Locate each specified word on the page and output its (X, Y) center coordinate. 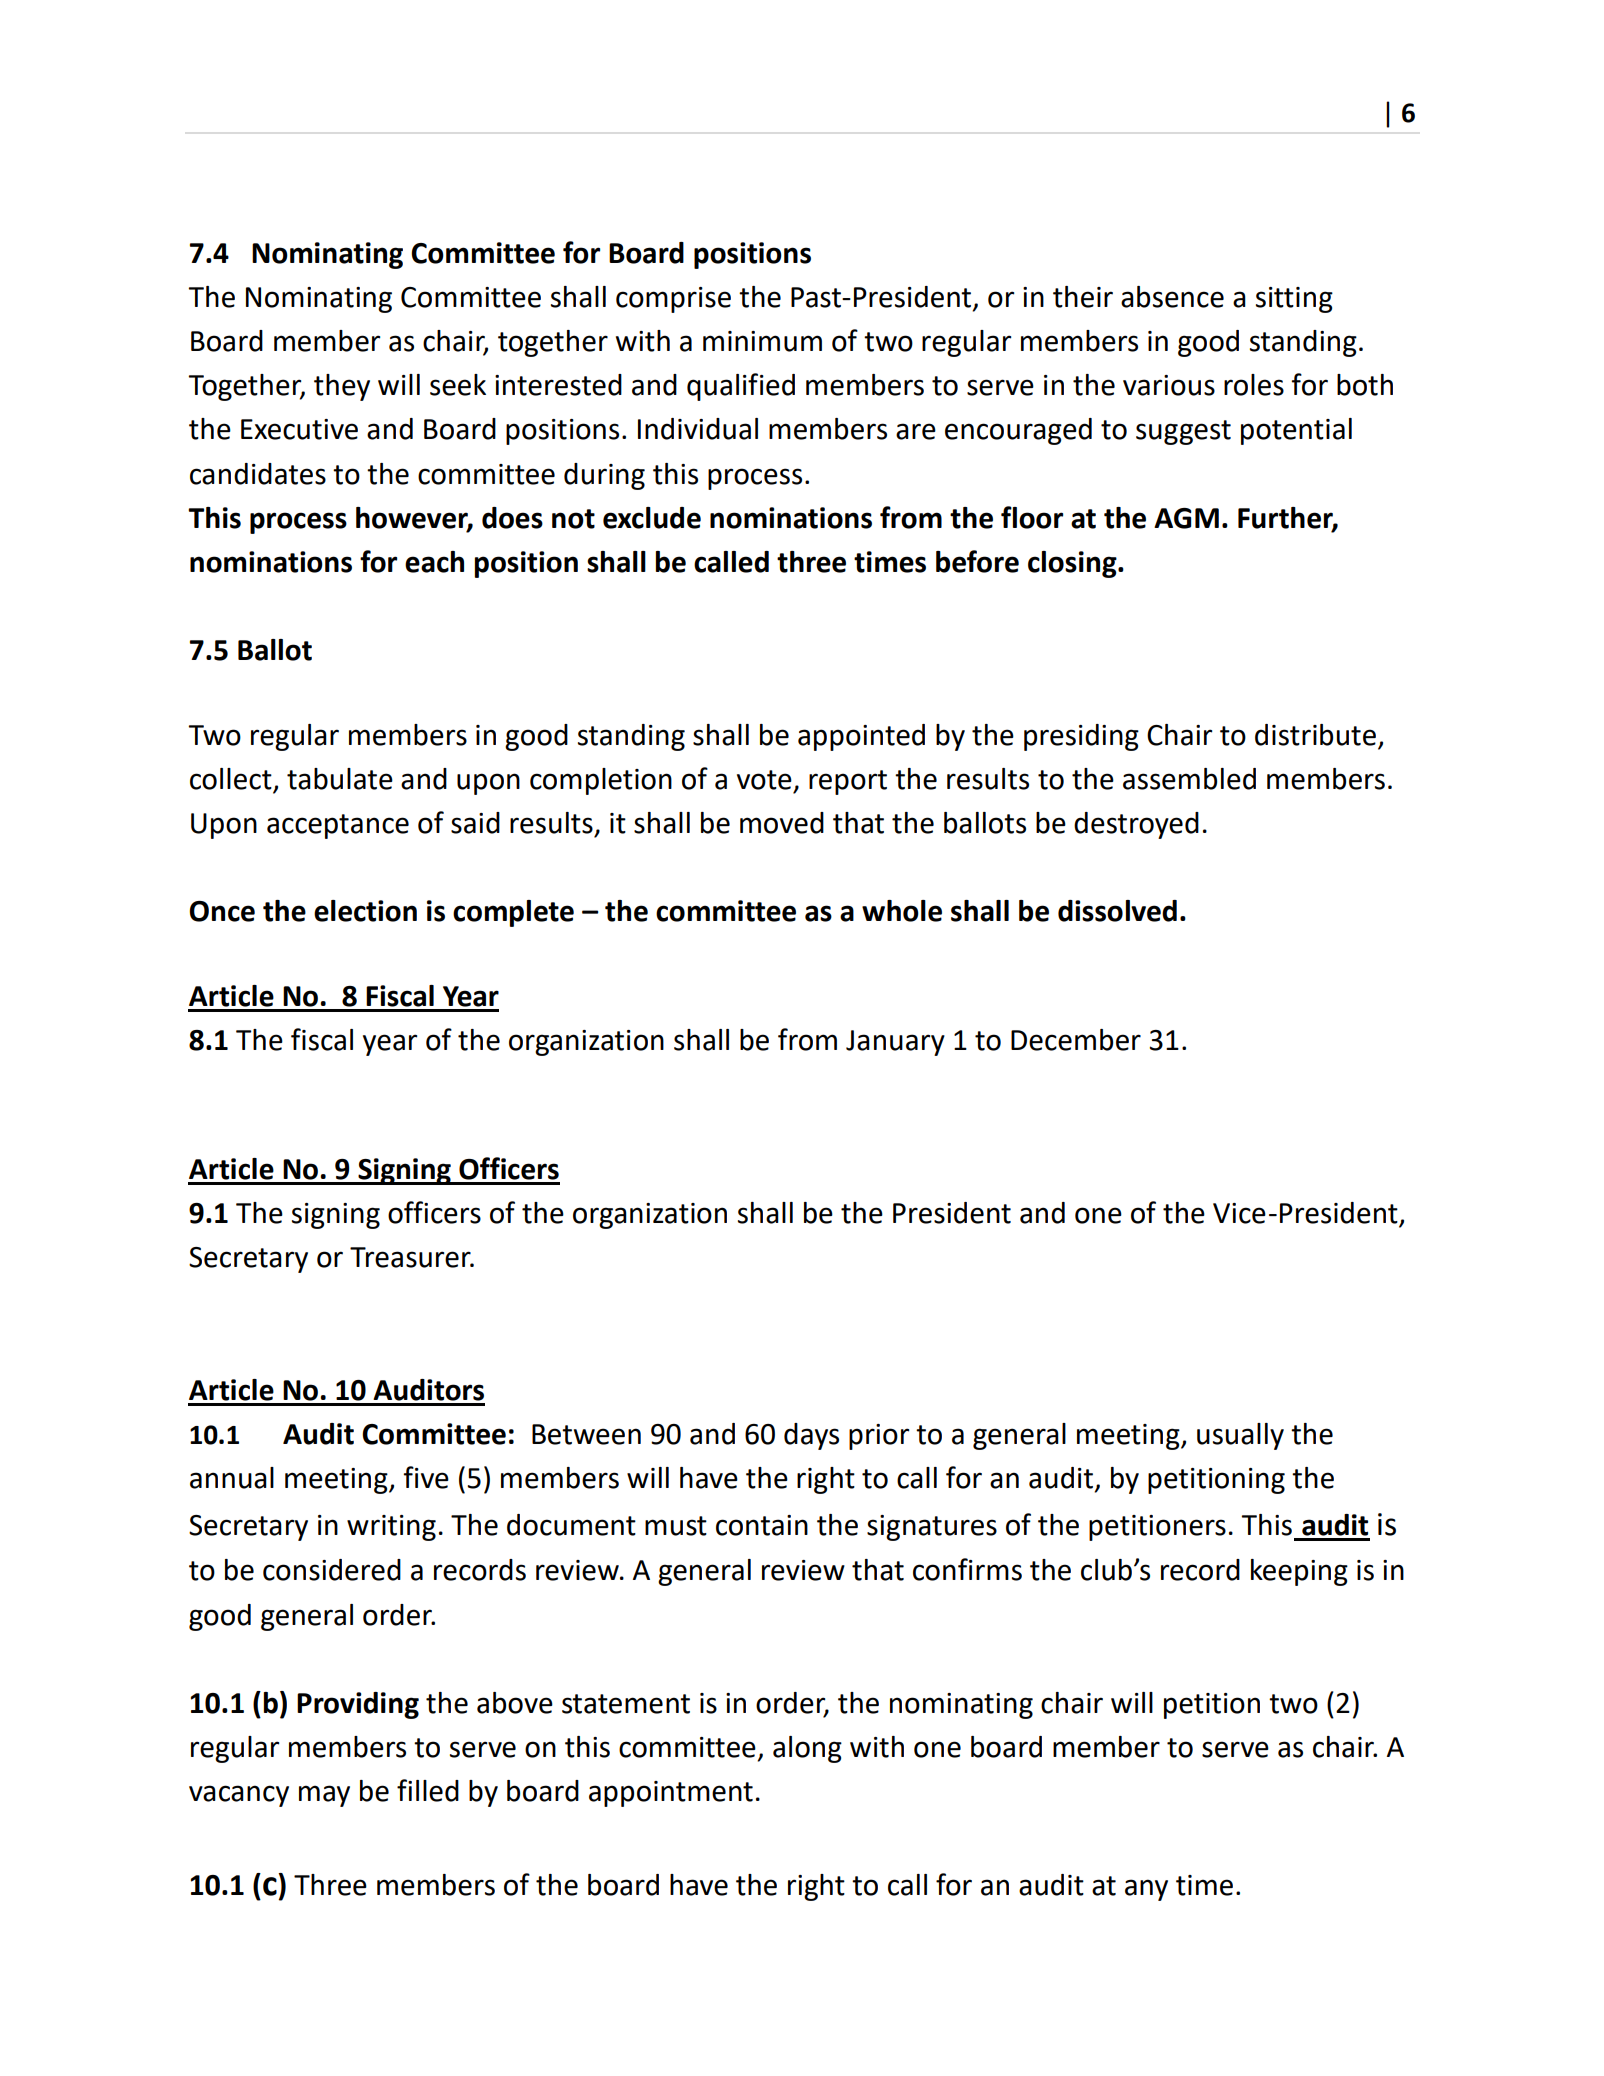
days (811, 1436)
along (807, 1749)
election (365, 911)
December (1076, 1040)
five (426, 1477)
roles (1254, 385)
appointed (861, 737)
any (1146, 1890)
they (342, 387)
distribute (1315, 735)
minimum (762, 341)
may (324, 1796)
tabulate (340, 779)
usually (1240, 1436)
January (895, 1043)
